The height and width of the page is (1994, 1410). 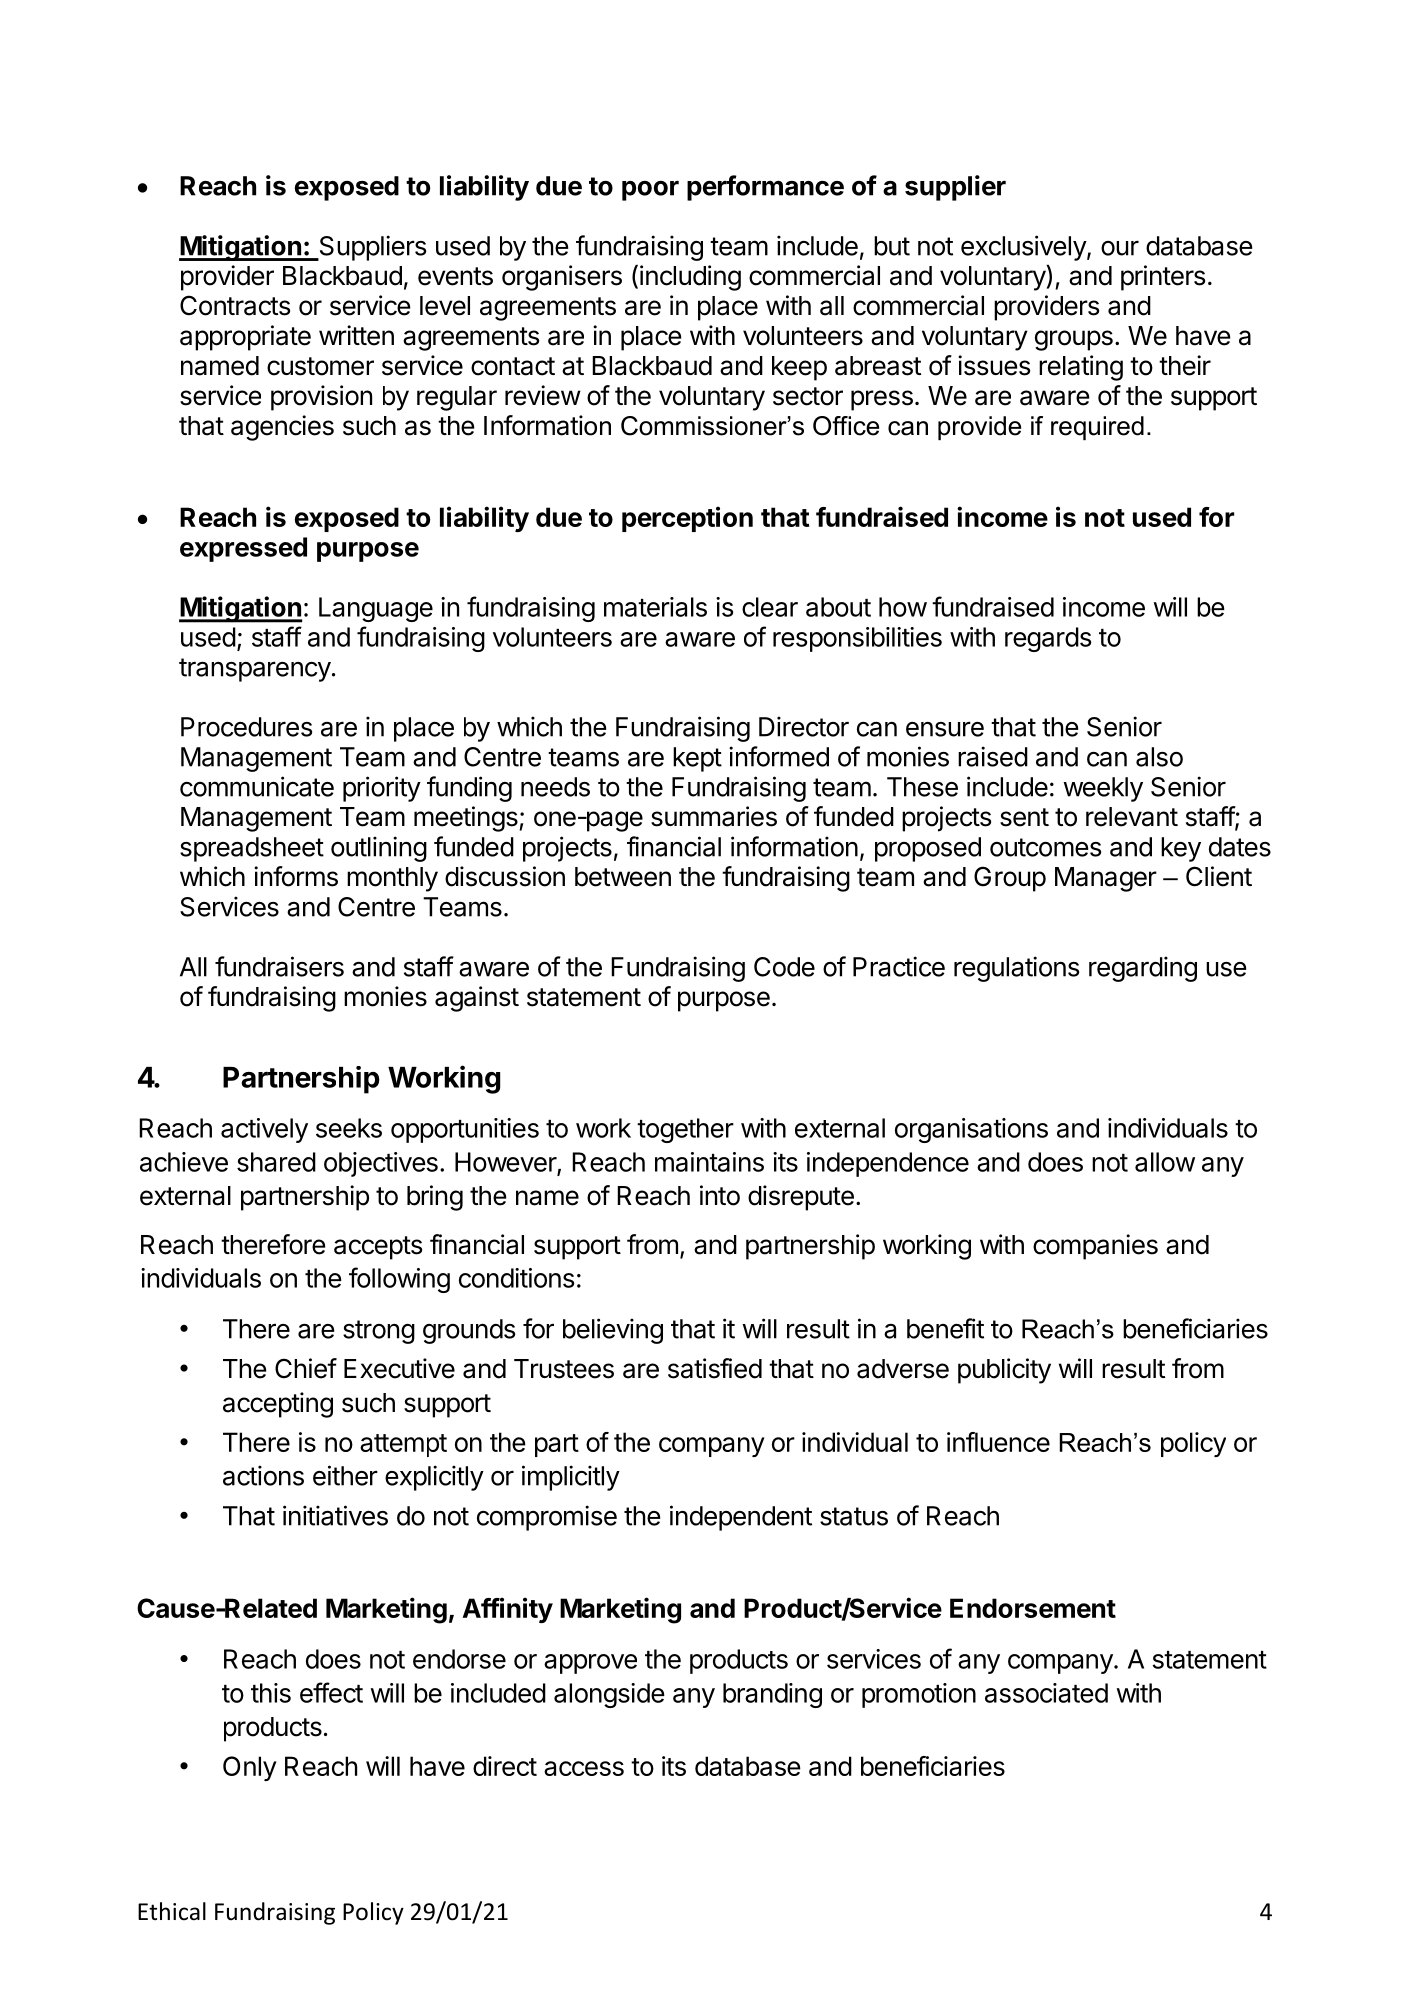 What do you see at coordinates (1106, 879) in the page?
I see `Manager` at bounding box center [1106, 879].
